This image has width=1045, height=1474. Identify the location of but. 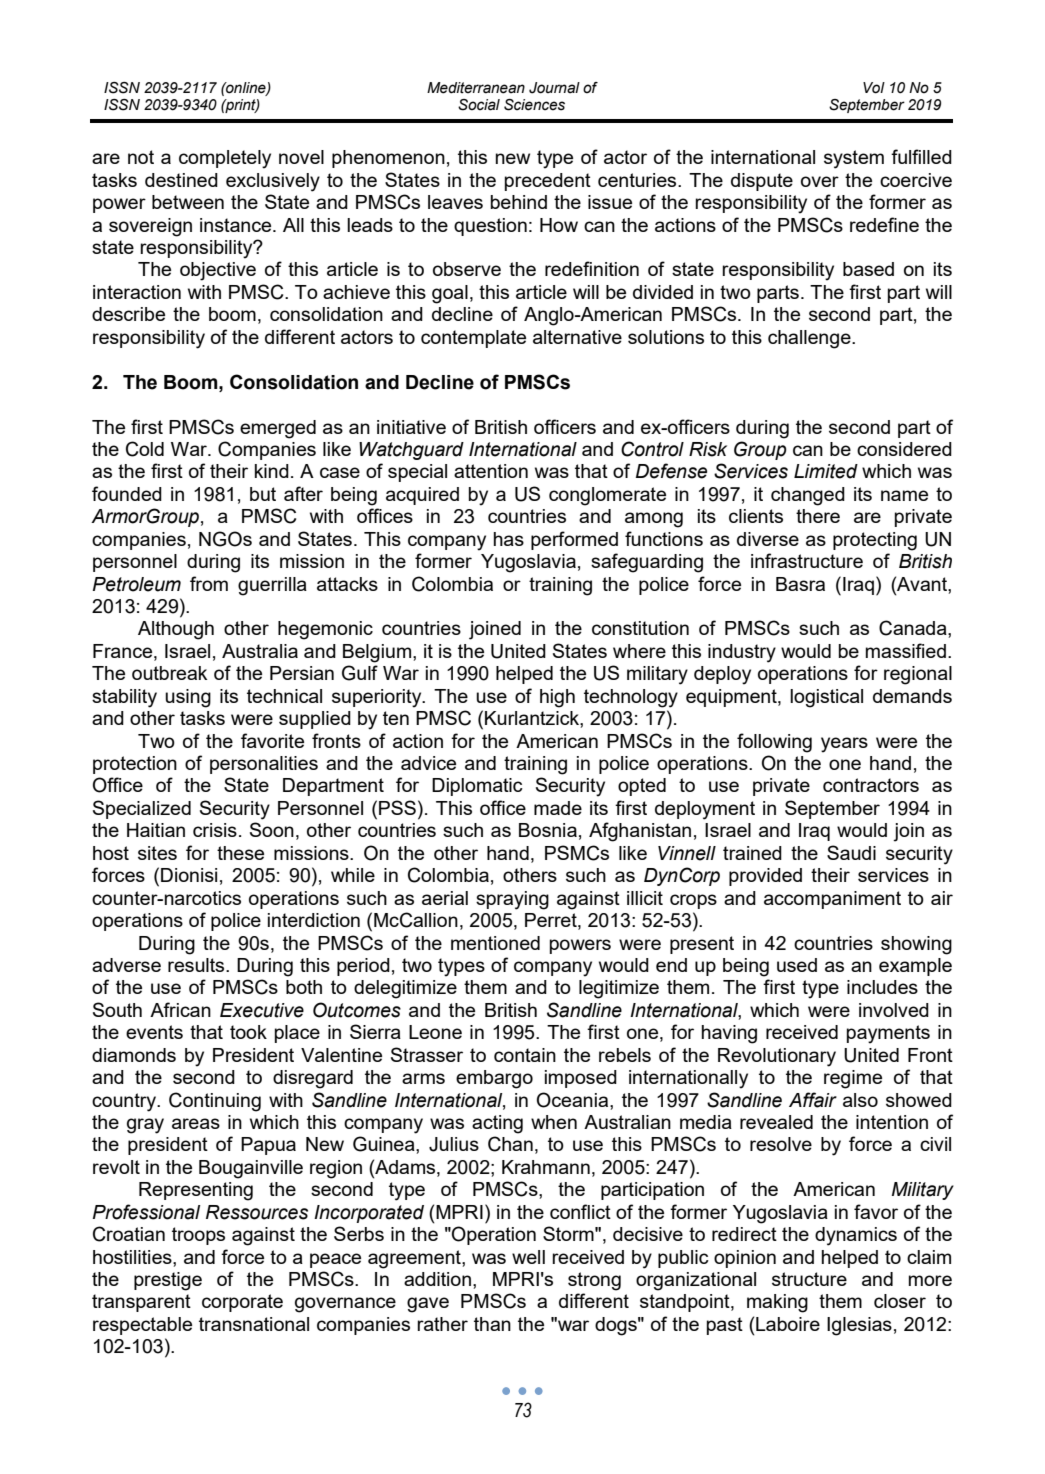
(263, 494).
